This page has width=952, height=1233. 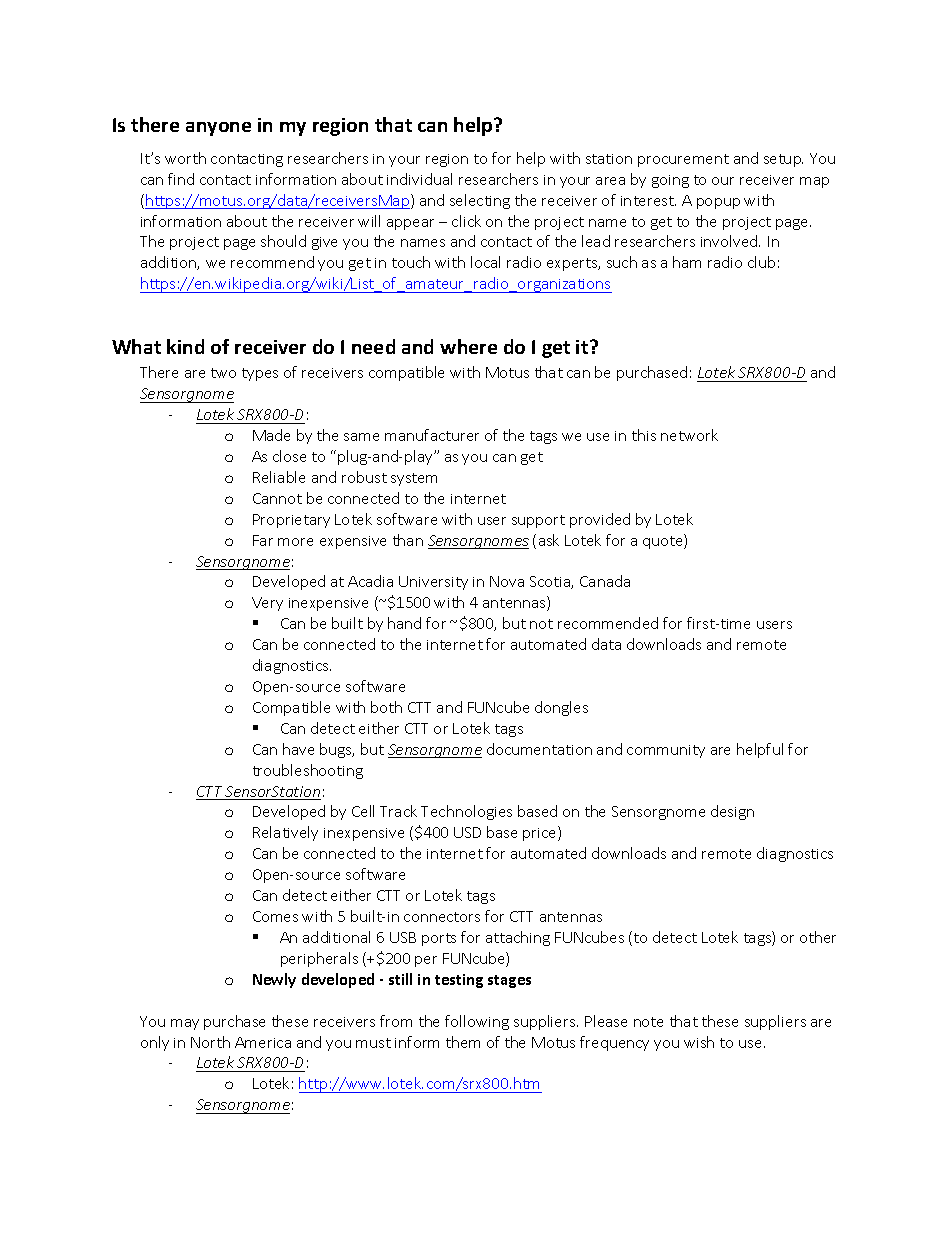 I want to click on following, so click(x=477, y=1022).
